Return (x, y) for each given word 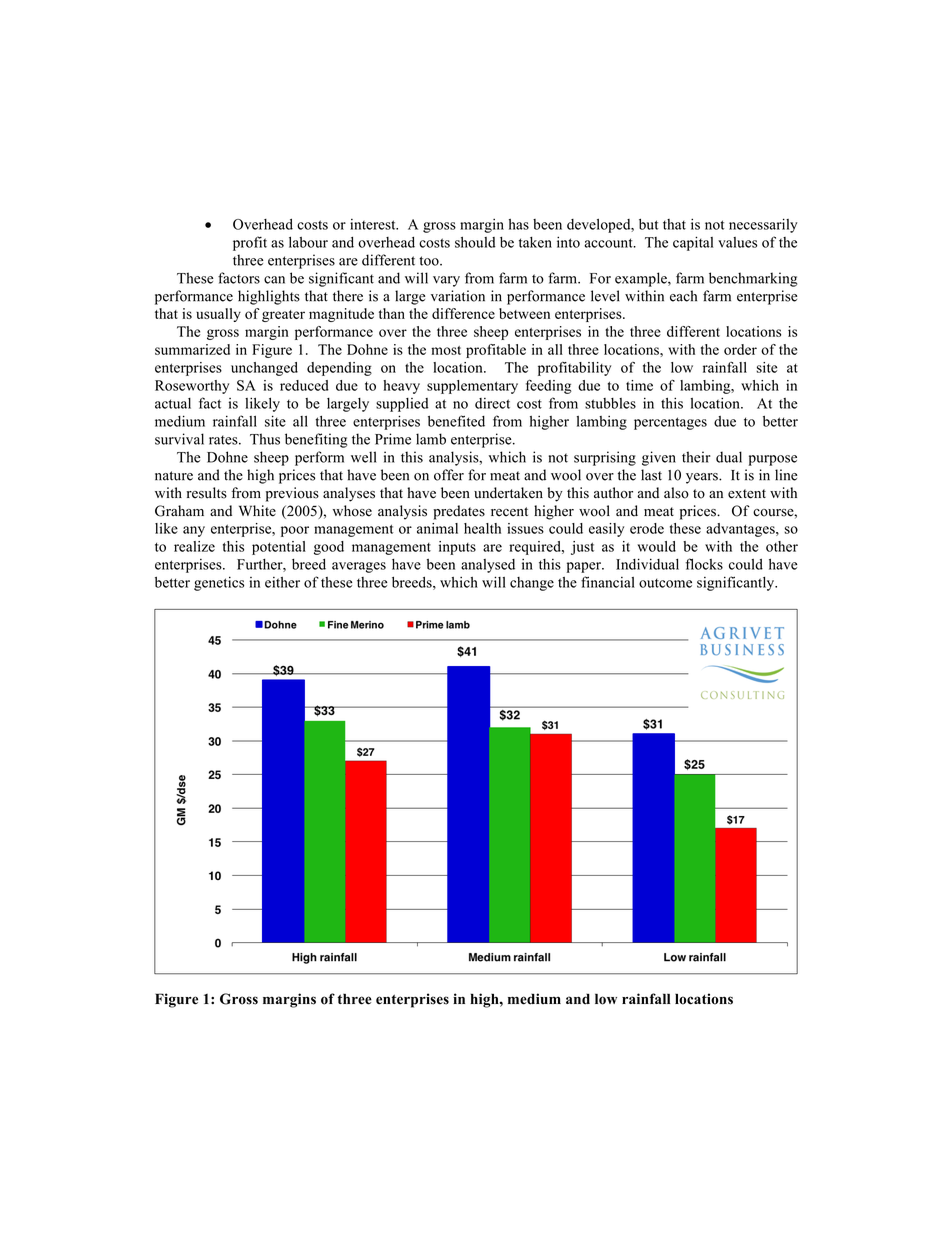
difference (463, 313)
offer (449, 475)
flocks (704, 564)
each (683, 296)
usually (218, 315)
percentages (670, 423)
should (475, 242)
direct (492, 403)
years (703, 478)
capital (693, 243)
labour (308, 242)
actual (173, 403)
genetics (219, 583)
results (207, 493)
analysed (488, 566)
